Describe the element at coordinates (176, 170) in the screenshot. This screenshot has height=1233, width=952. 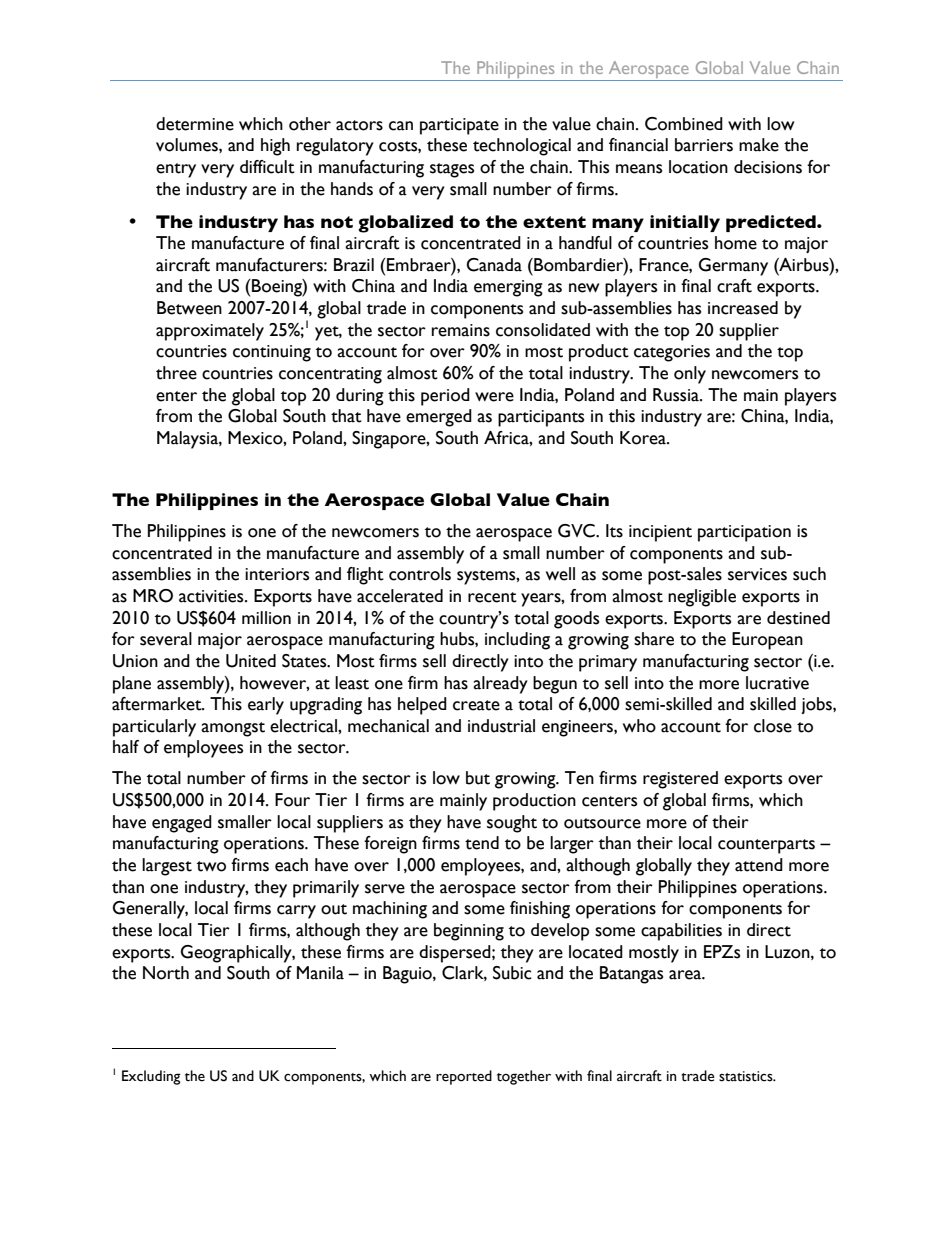
I see `entry` at that location.
